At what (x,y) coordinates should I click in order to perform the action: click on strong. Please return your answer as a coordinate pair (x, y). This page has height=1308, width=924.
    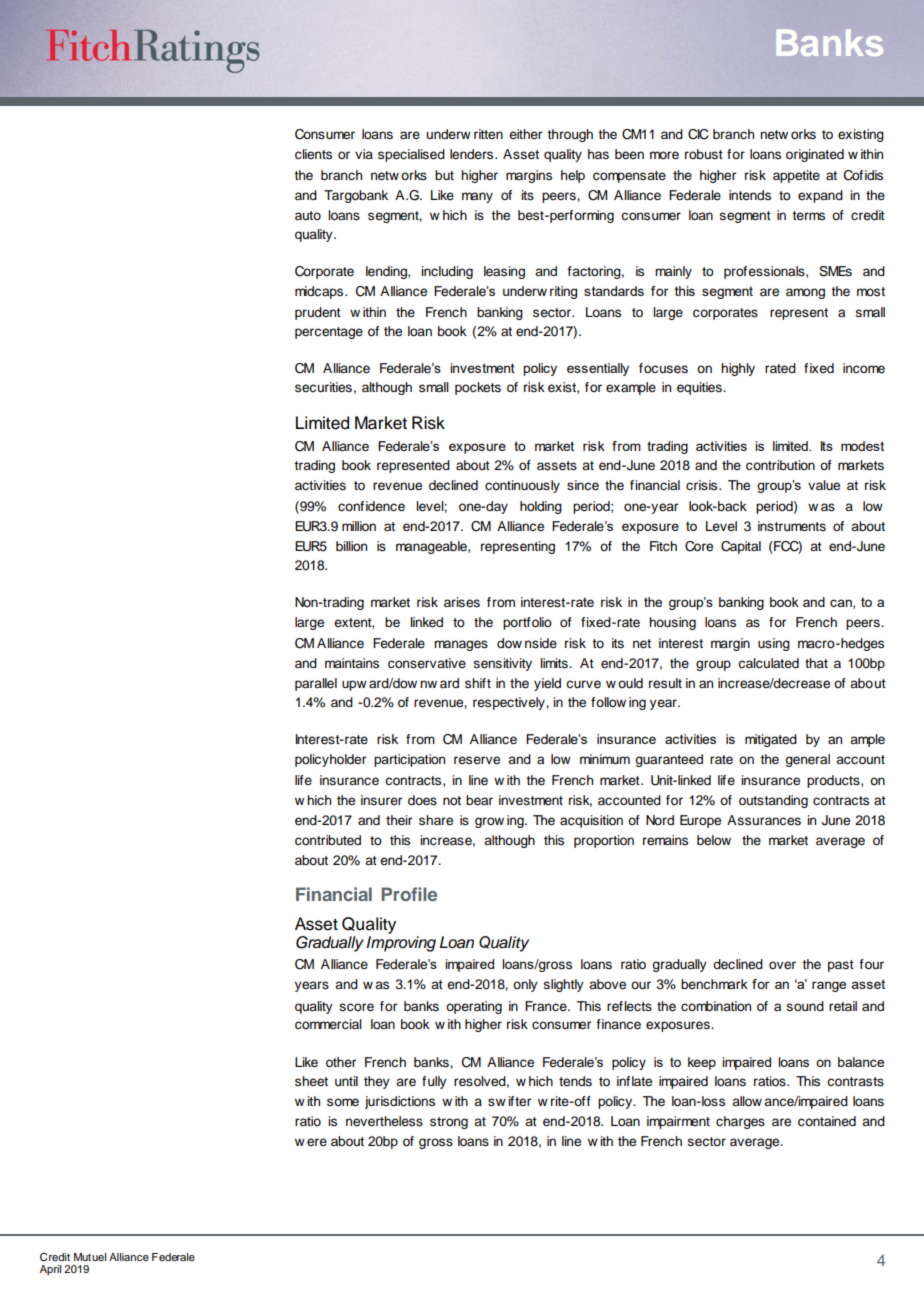
    Looking at the image, I should click on (449, 1123).
